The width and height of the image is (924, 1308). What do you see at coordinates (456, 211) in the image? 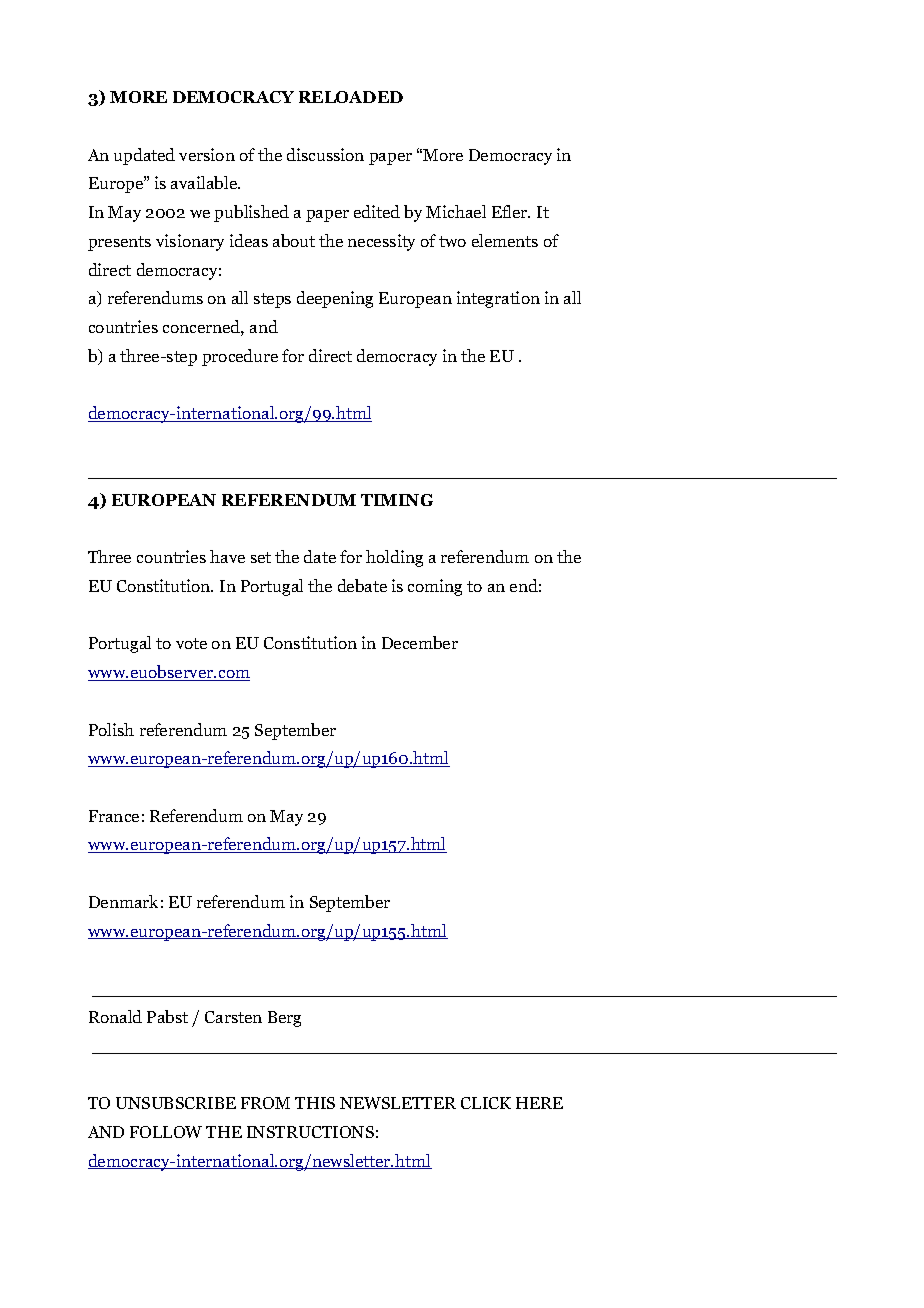
I see `Michael` at bounding box center [456, 211].
